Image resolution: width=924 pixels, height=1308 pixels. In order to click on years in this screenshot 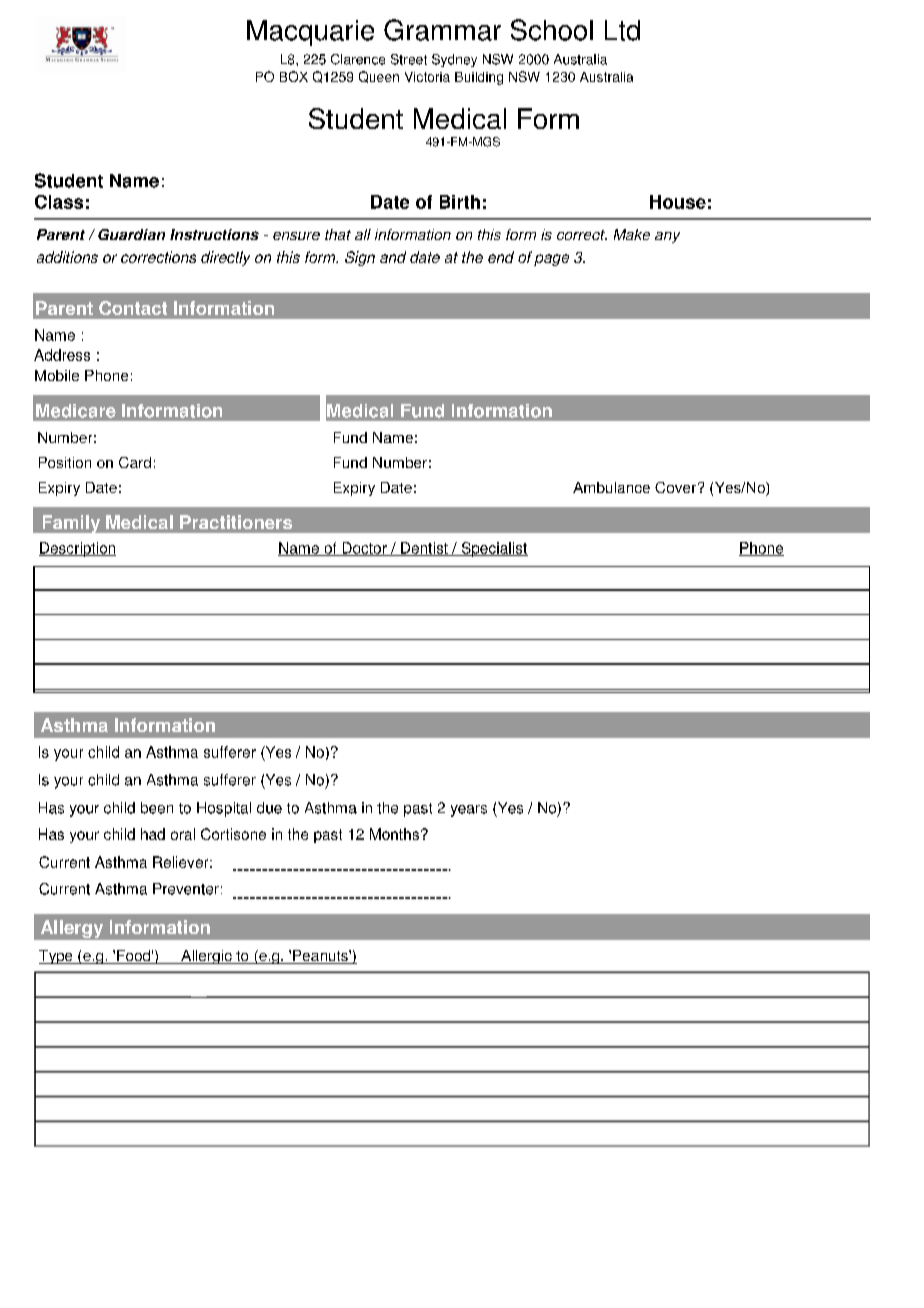, I will do `click(469, 811)`.
